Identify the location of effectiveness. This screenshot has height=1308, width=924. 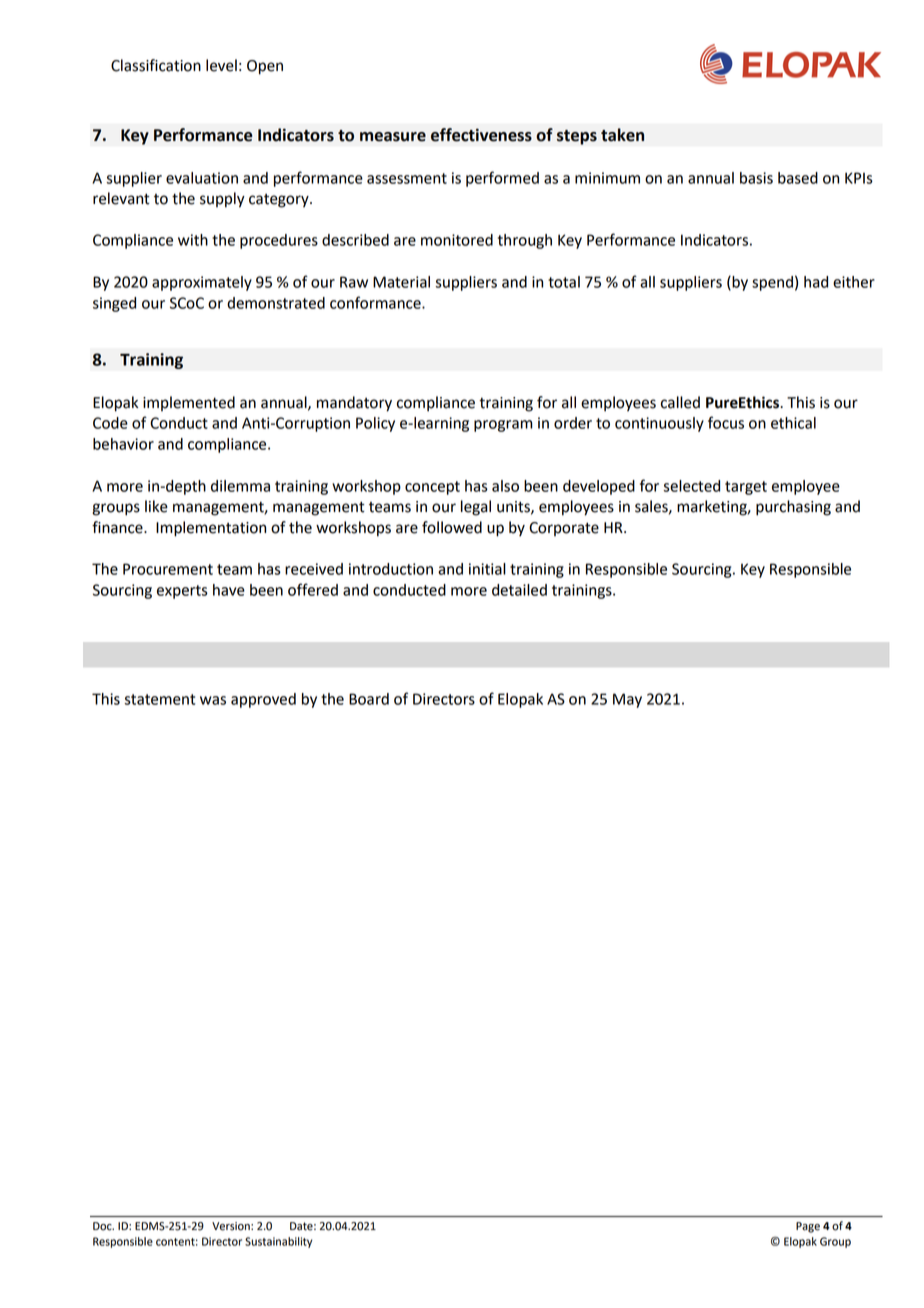
(481, 135).
